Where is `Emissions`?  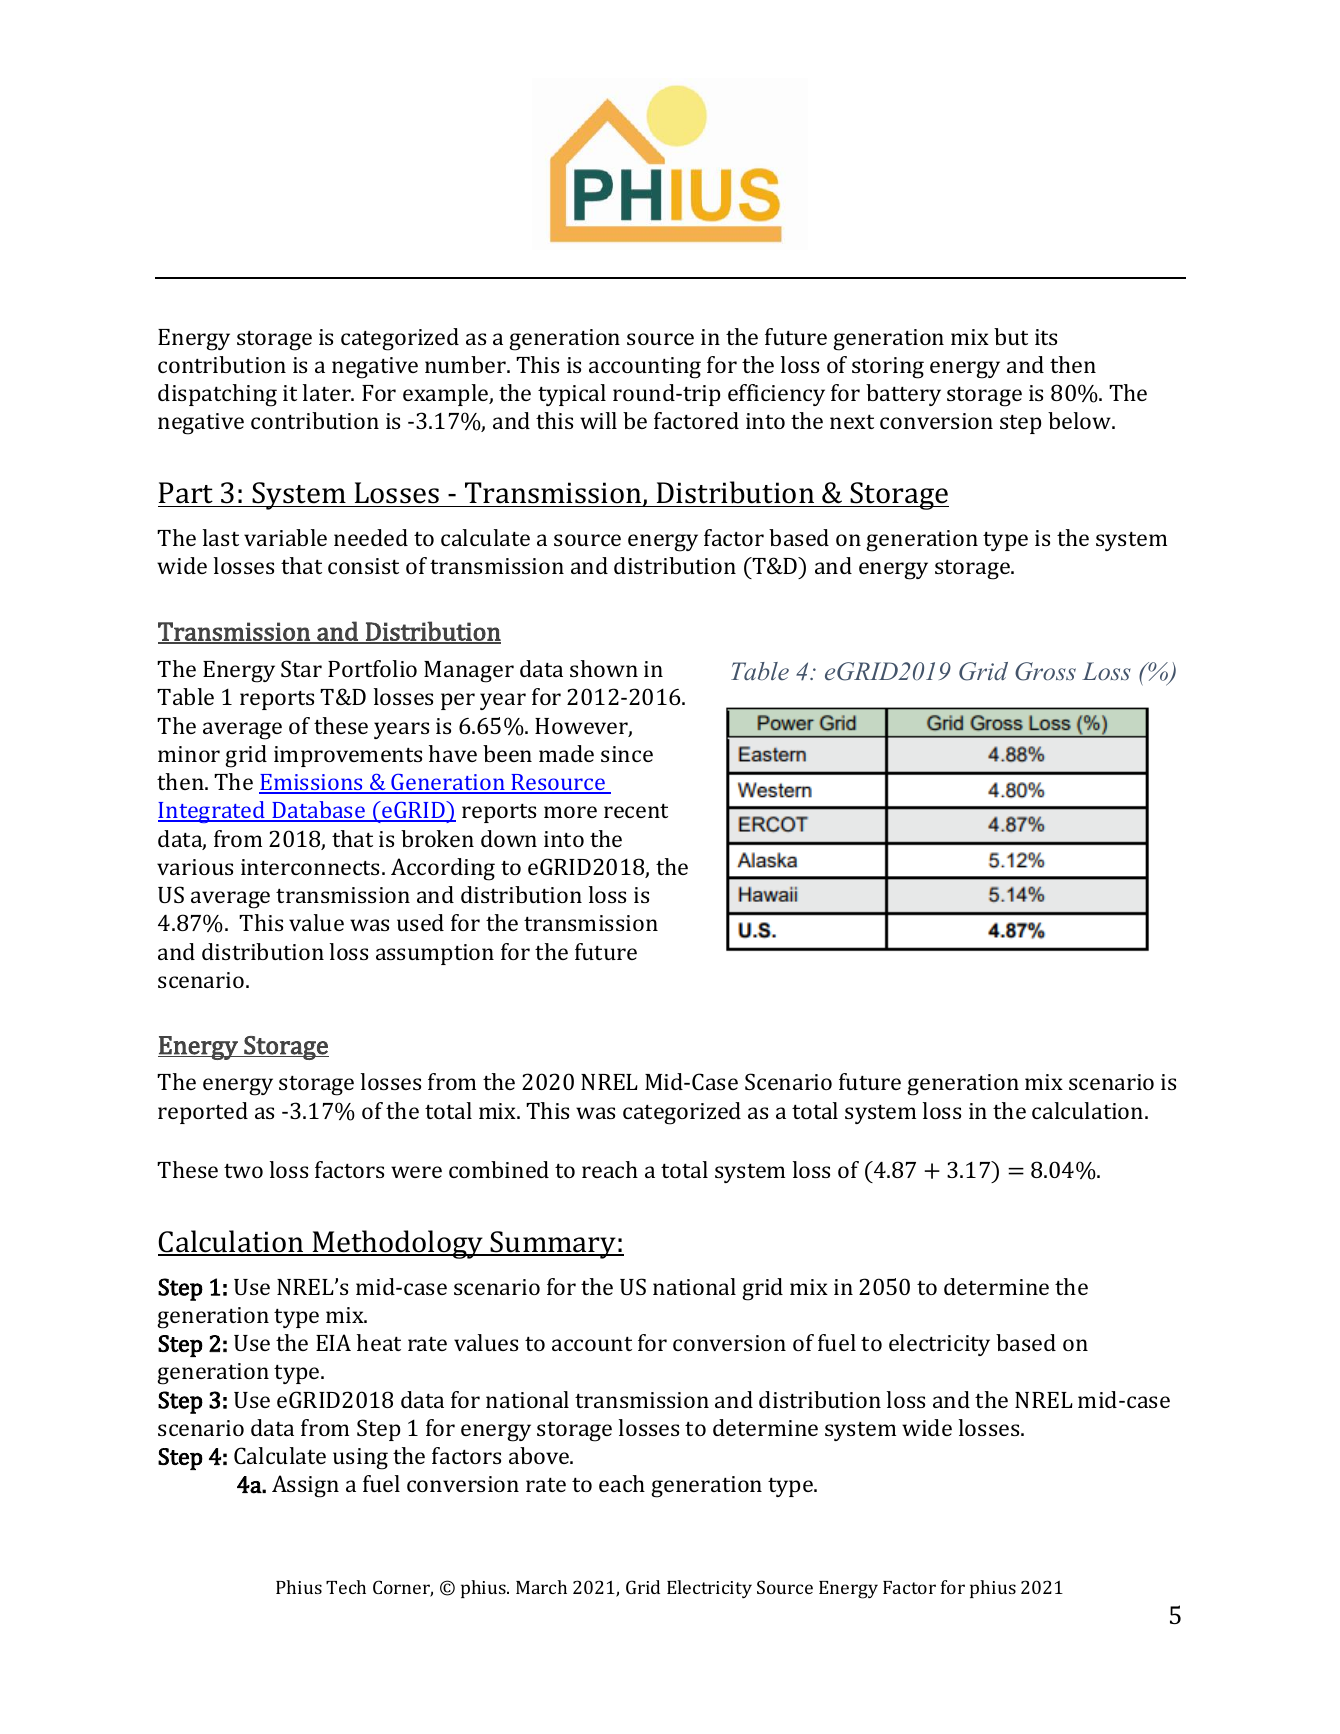 Emissions is located at coordinates (312, 783).
